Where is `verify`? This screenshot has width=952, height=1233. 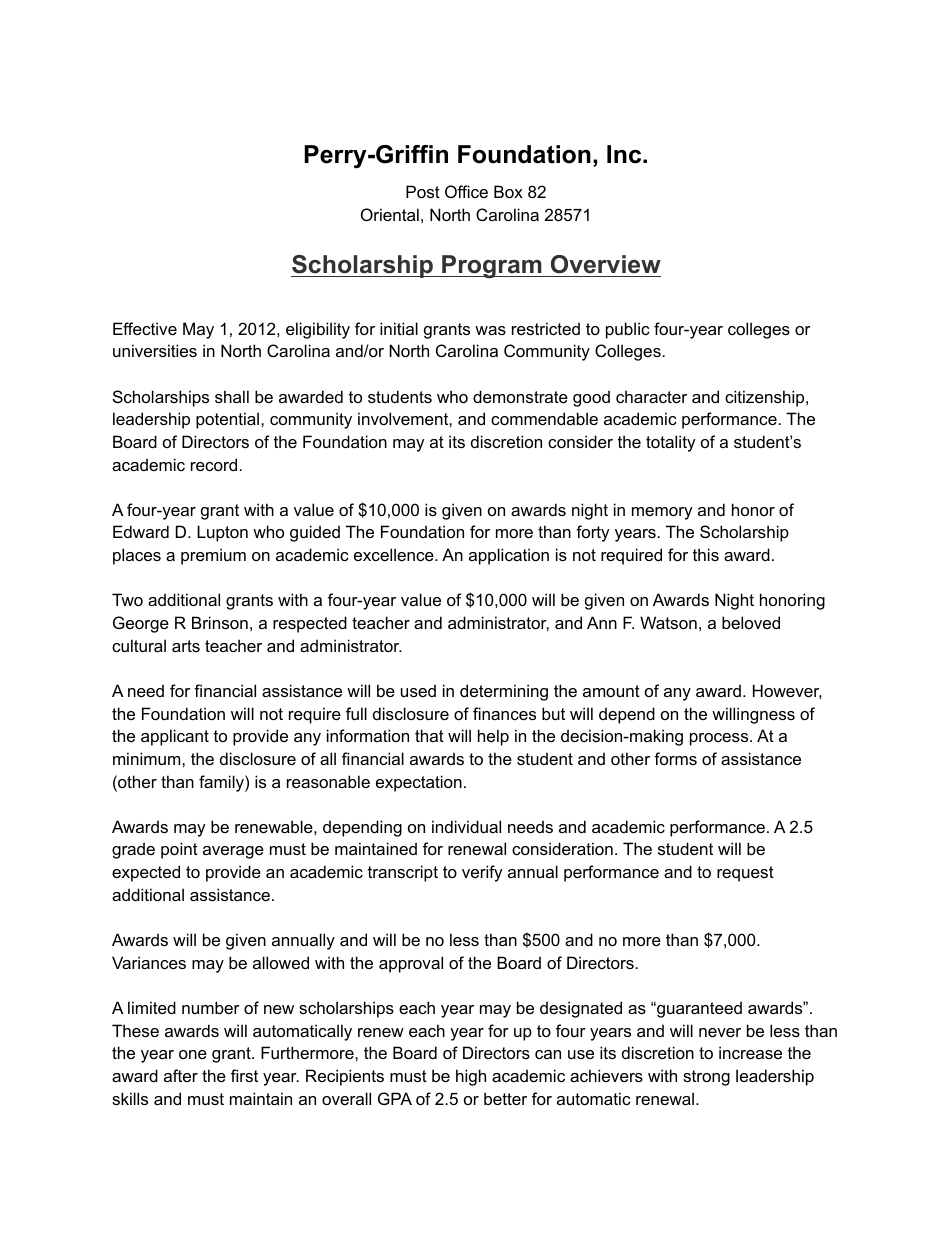 verify is located at coordinates (482, 873).
